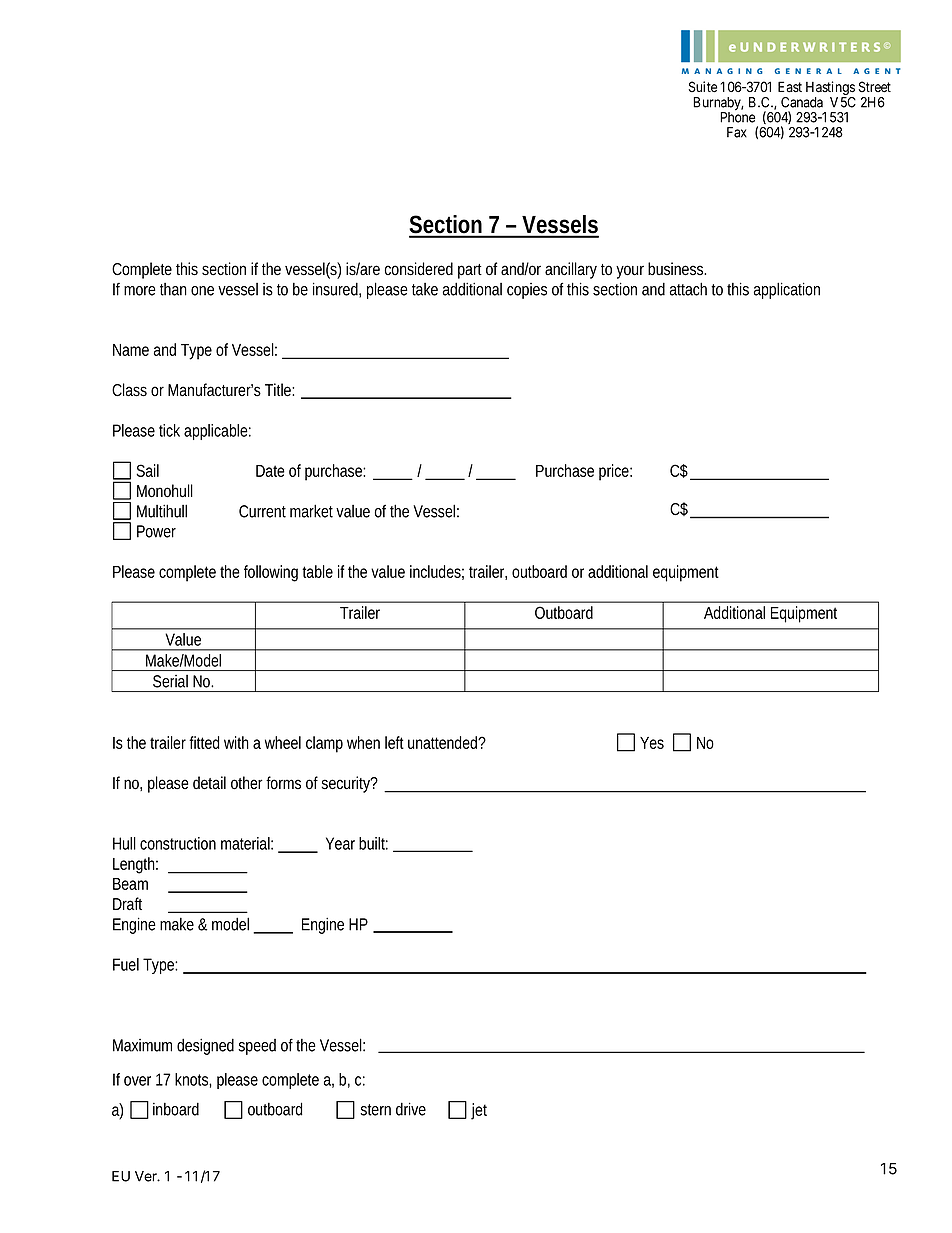 The height and width of the page is (1233, 952). Describe the element at coordinates (652, 743) in the page. I see `Yes` at that location.
